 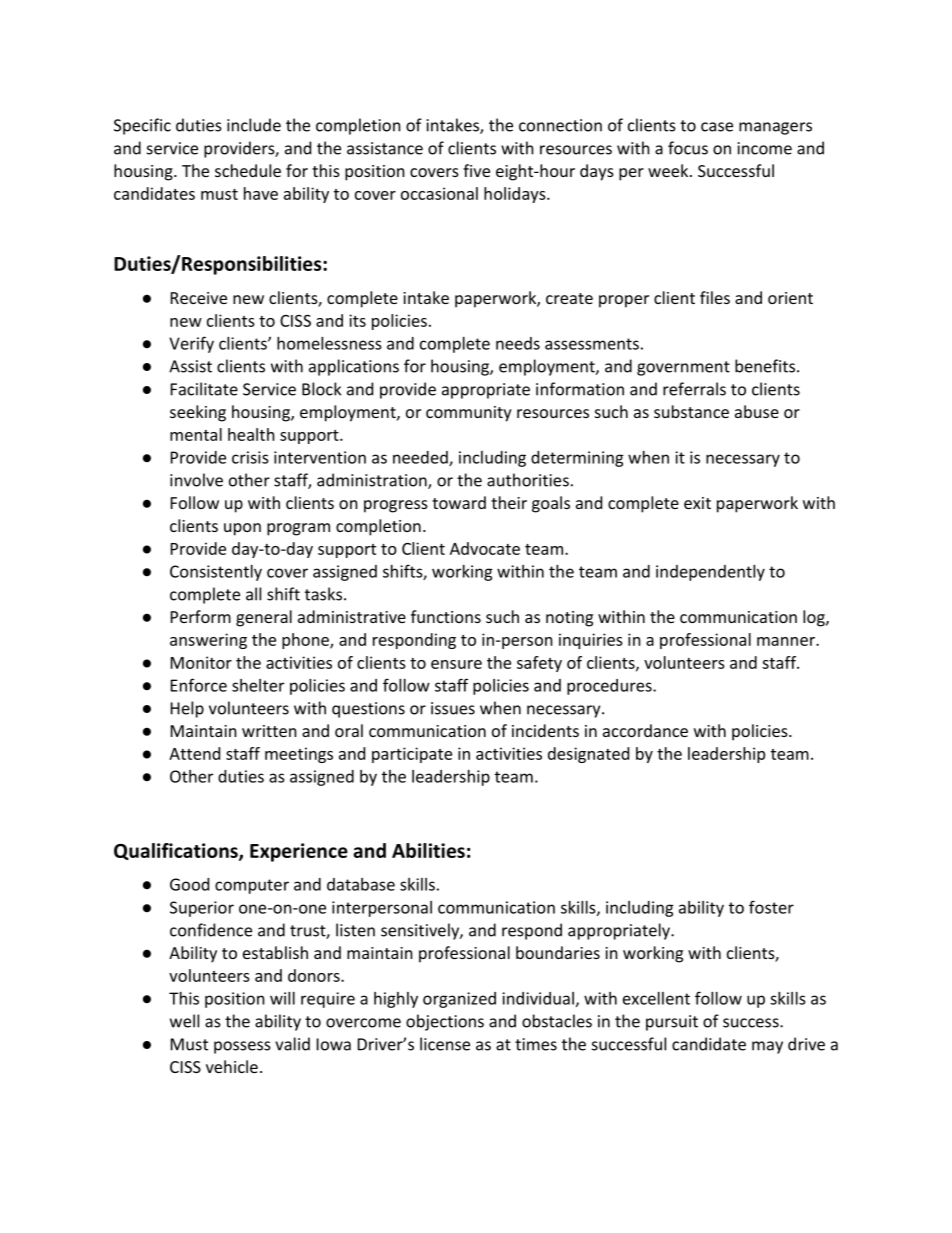 What do you see at coordinates (697, 503) in the page?
I see `exit` at bounding box center [697, 503].
